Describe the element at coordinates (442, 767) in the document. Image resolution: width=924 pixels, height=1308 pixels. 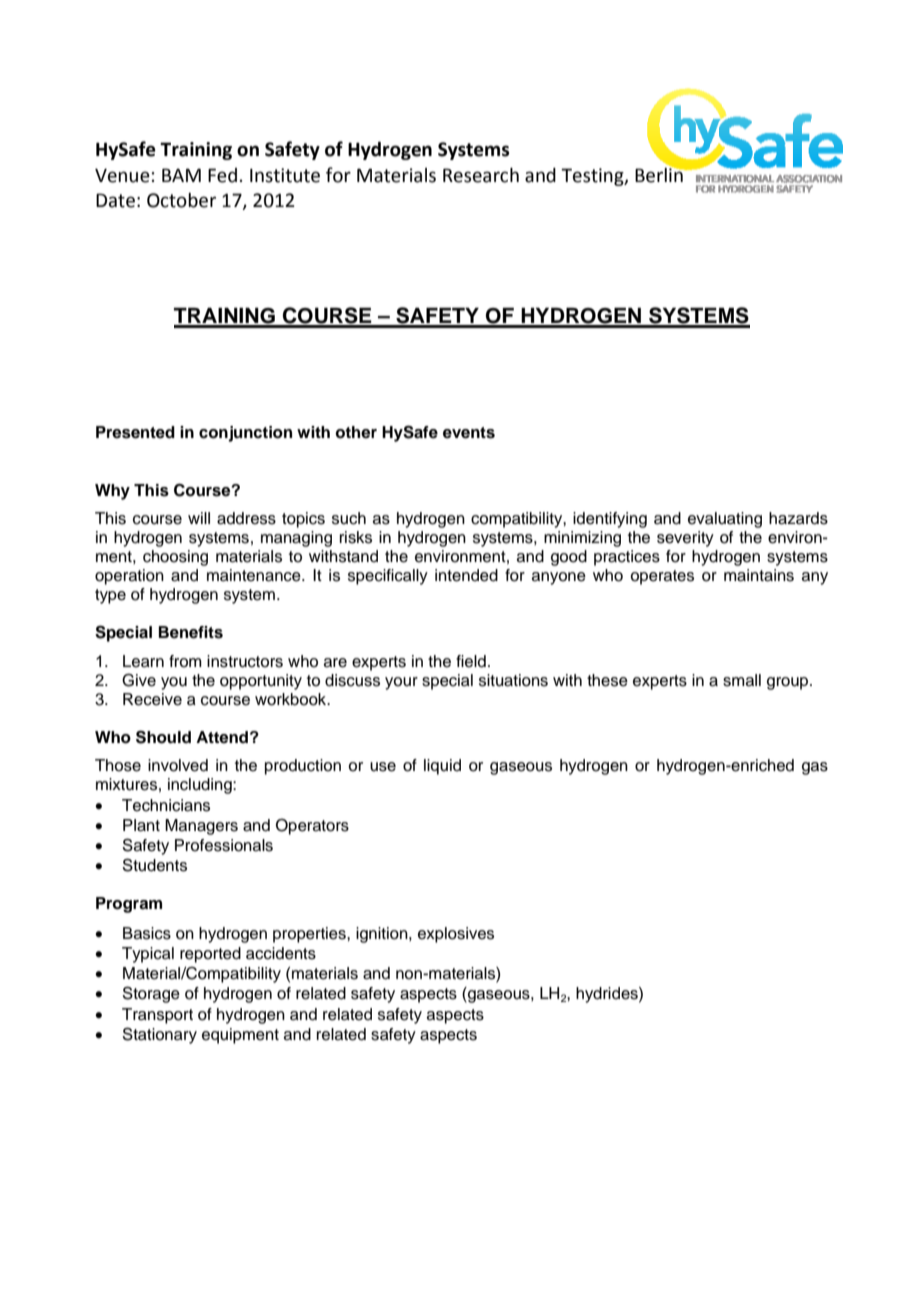
I see `liquid` at that location.
